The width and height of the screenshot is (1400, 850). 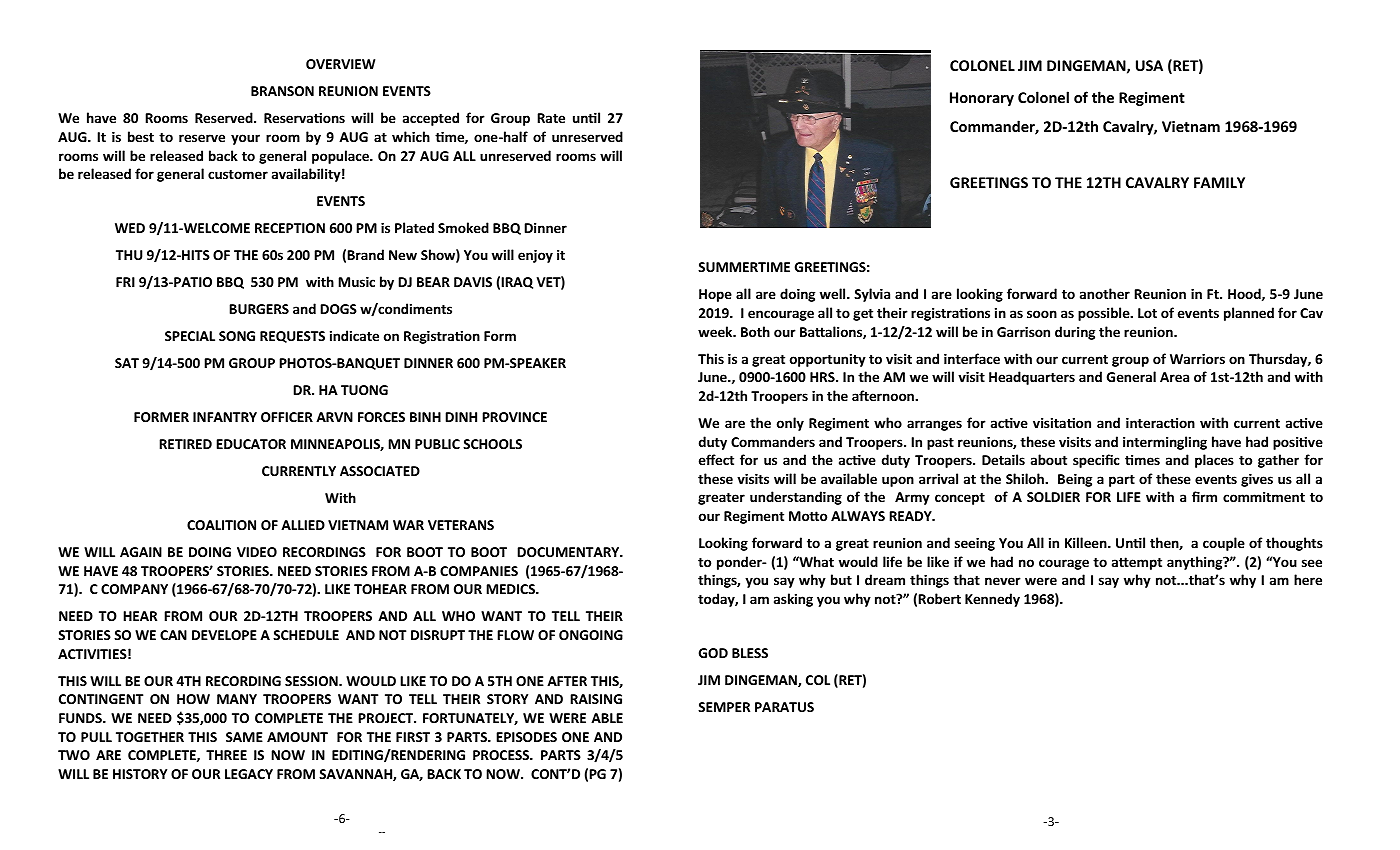 What do you see at coordinates (282, 91) in the screenshot?
I see `BRANSON` at bounding box center [282, 91].
